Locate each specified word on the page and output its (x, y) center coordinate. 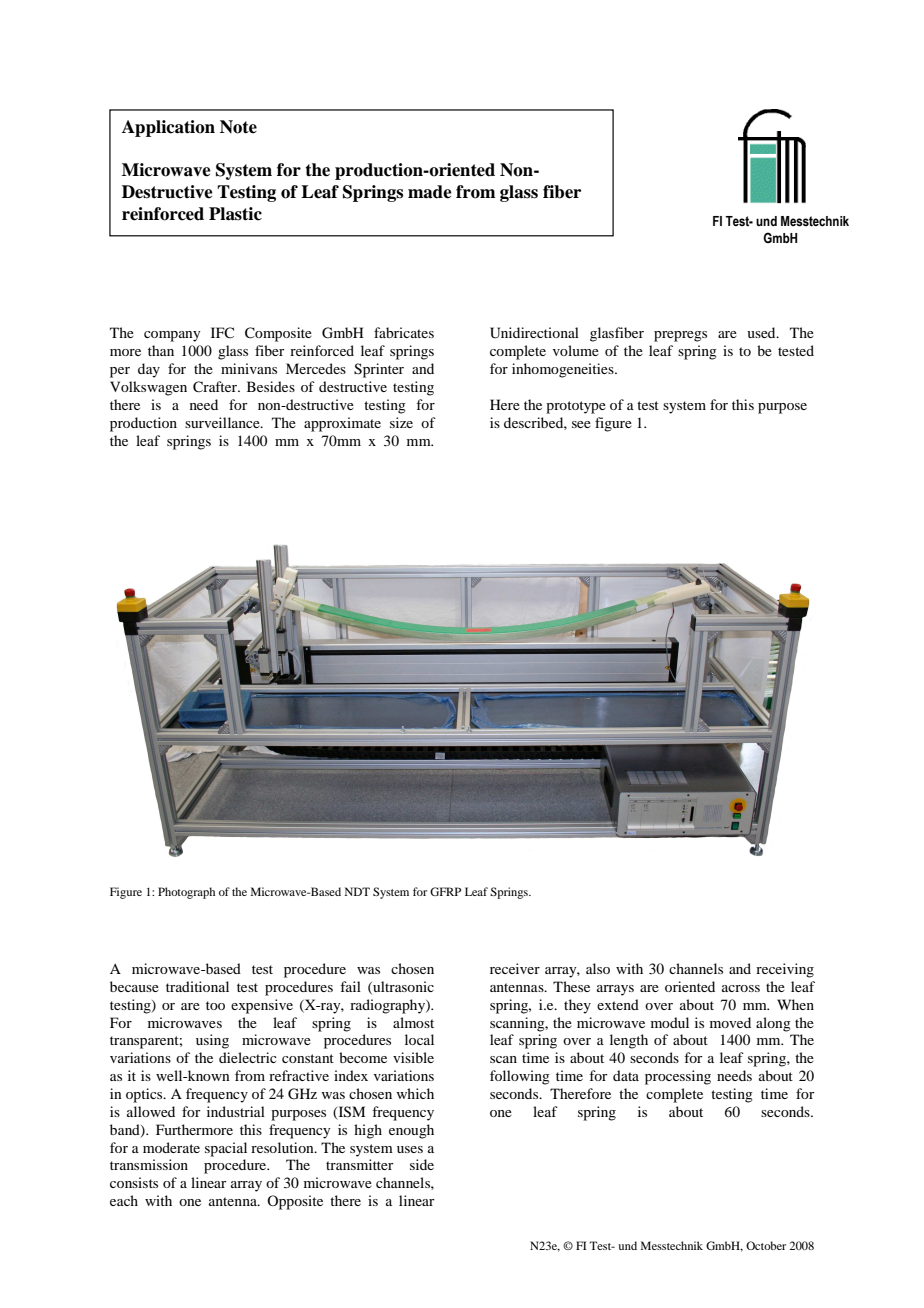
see (581, 424)
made (430, 192)
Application (168, 128)
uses (410, 1149)
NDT (357, 891)
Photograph (186, 893)
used (762, 332)
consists (134, 1182)
